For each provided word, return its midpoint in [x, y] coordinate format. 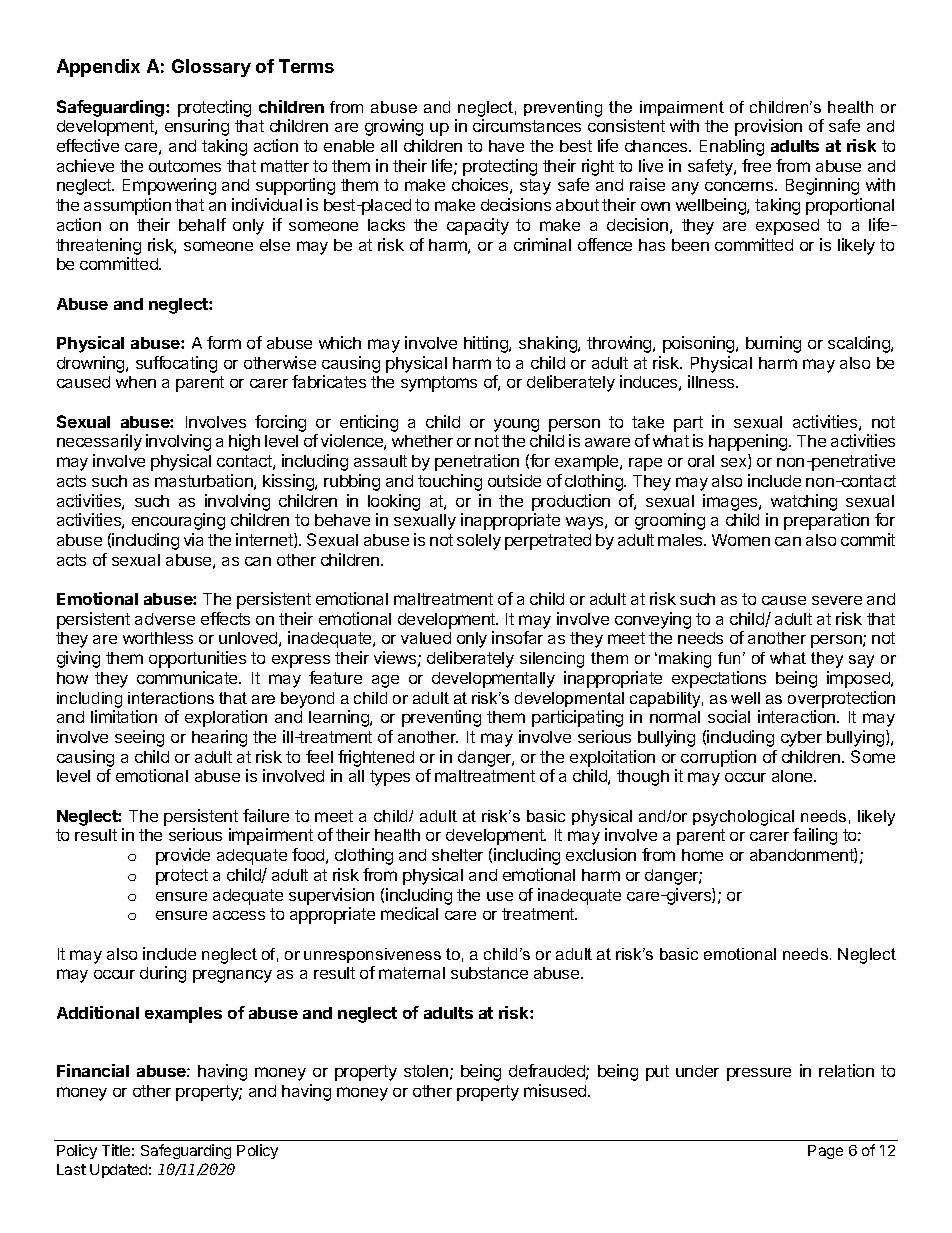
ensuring [197, 127]
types [390, 778]
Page [825, 1152]
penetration [477, 462]
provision [768, 127]
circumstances [527, 125]
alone [793, 776]
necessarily [99, 442]
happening [749, 442]
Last [71, 1169]
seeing [139, 738]
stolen [426, 1071]
